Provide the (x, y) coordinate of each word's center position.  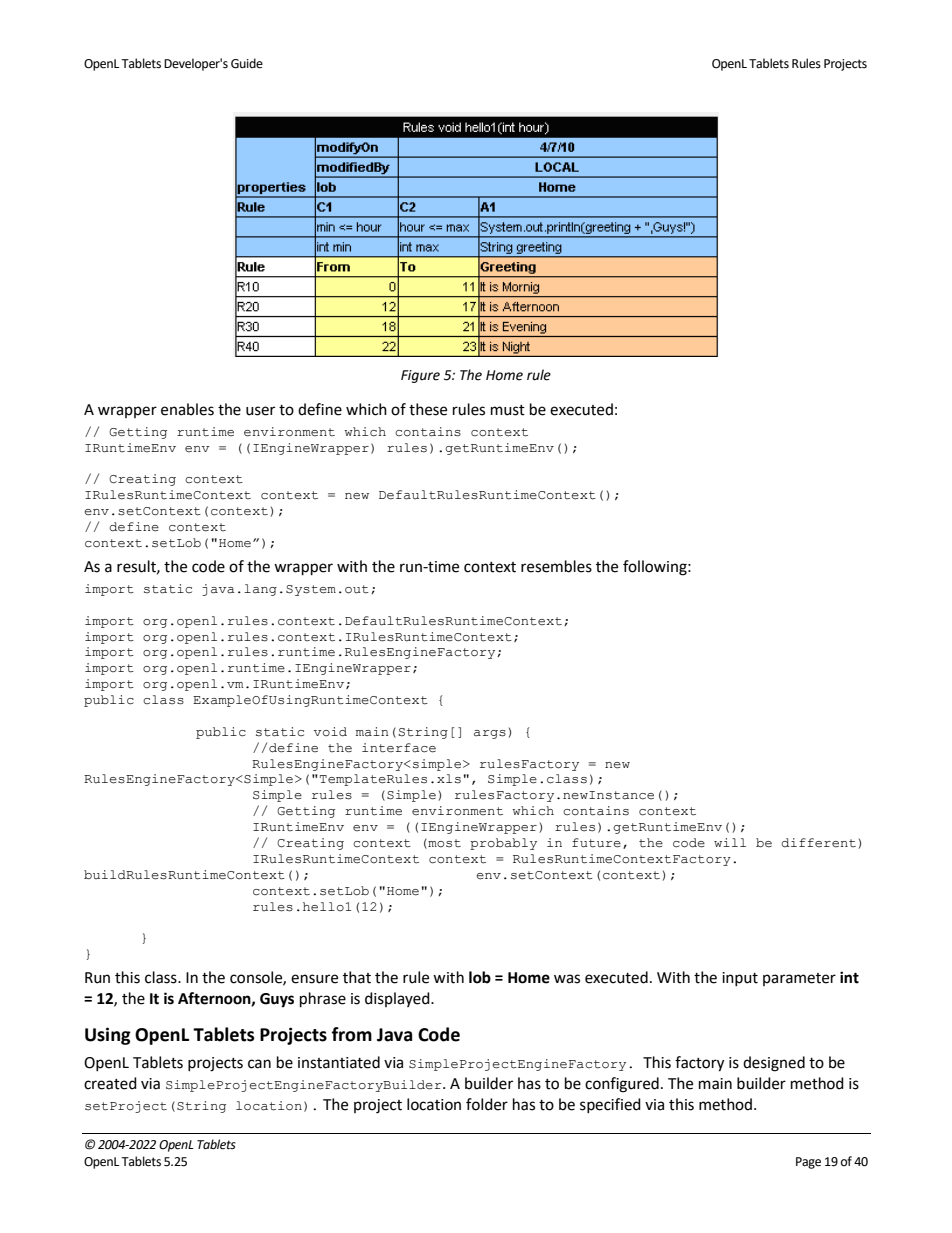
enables (187, 409)
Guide (247, 63)
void (330, 732)
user (260, 411)
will (730, 842)
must (508, 410)
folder (487, 1104)
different (818, 842)
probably (503, 844)
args (490, 734)
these (428, 409)
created (110, 1083)
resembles (556, 566)
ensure (314, 979)
